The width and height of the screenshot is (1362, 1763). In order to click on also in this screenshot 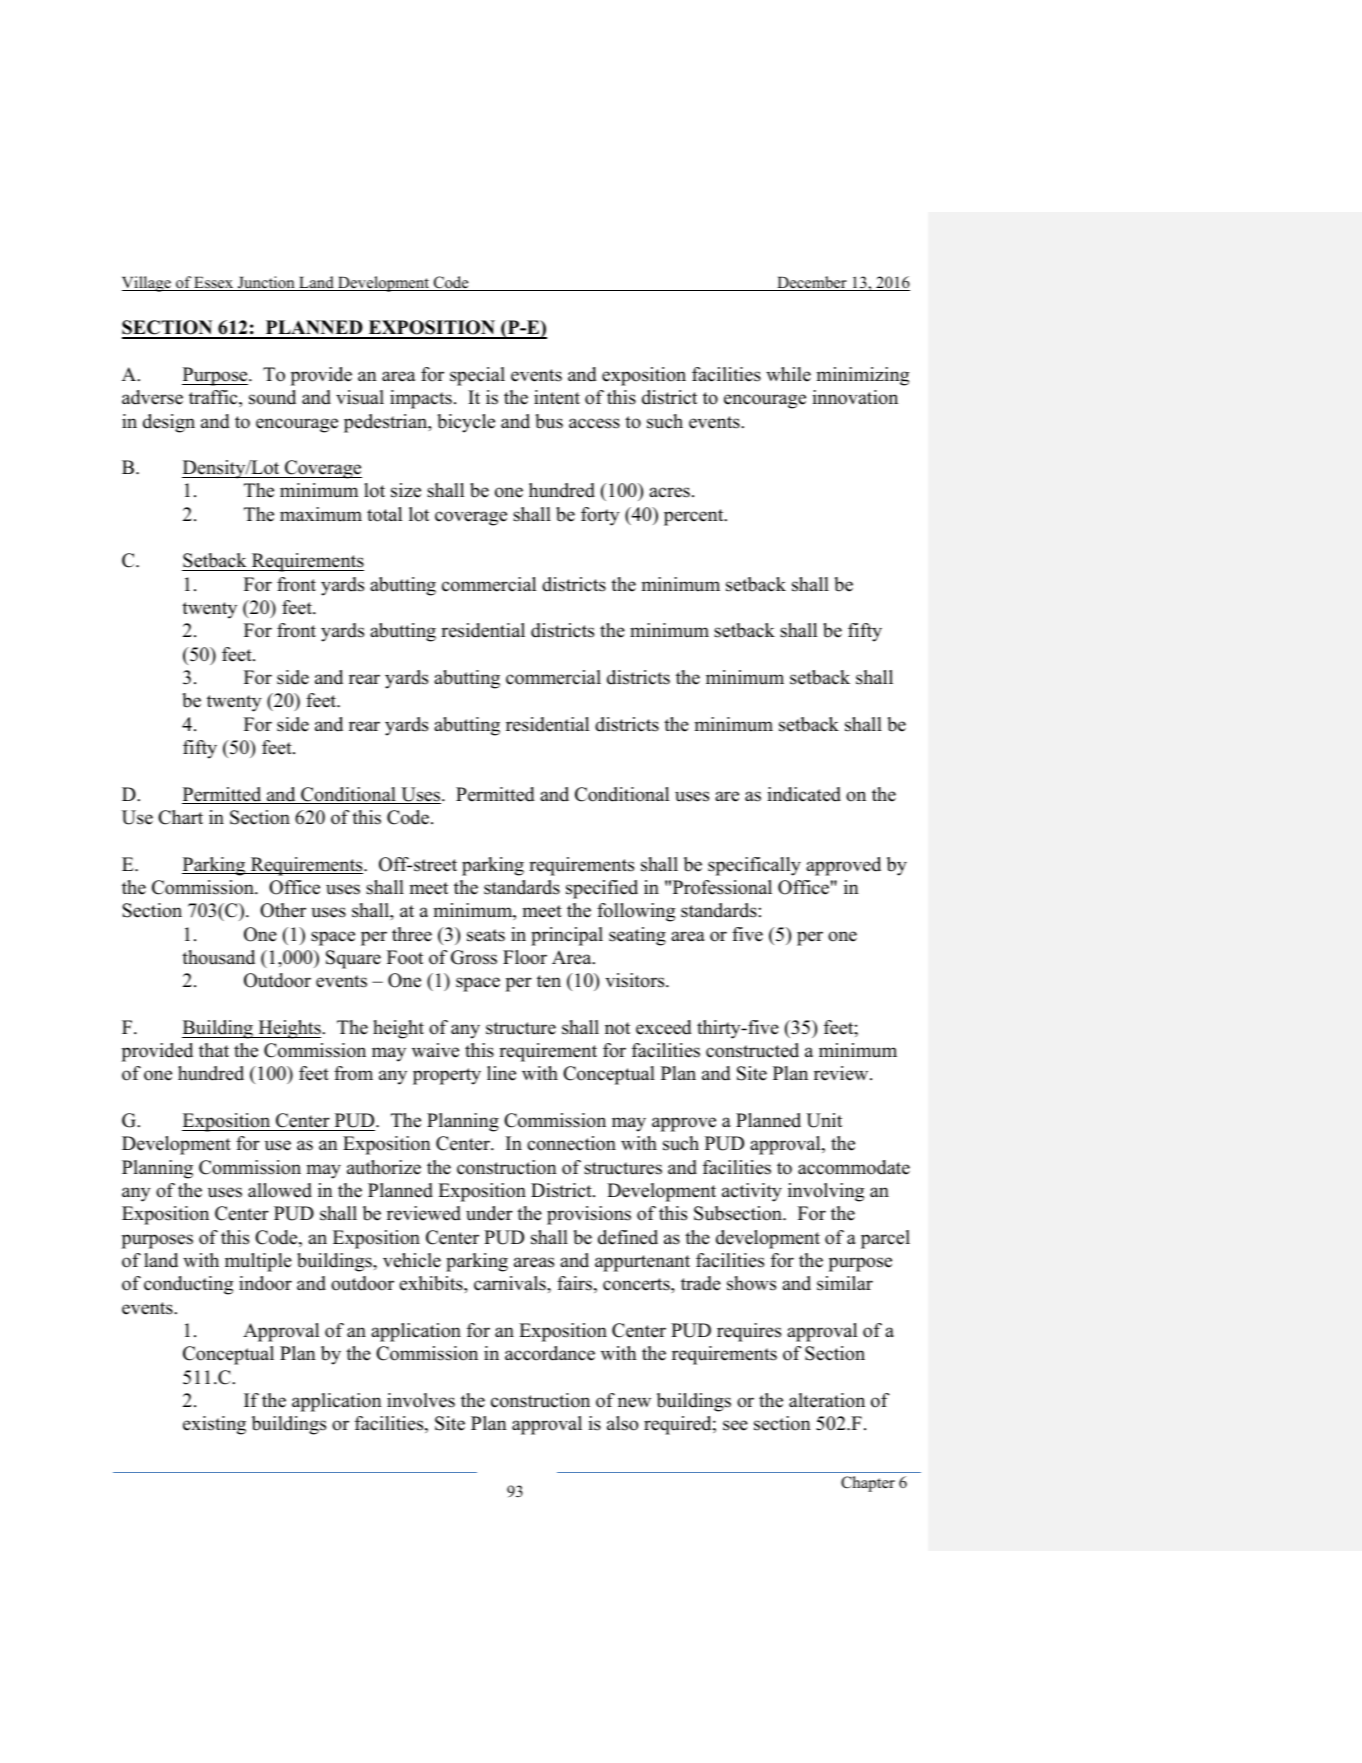, I will do `click(622, 1423)`.
